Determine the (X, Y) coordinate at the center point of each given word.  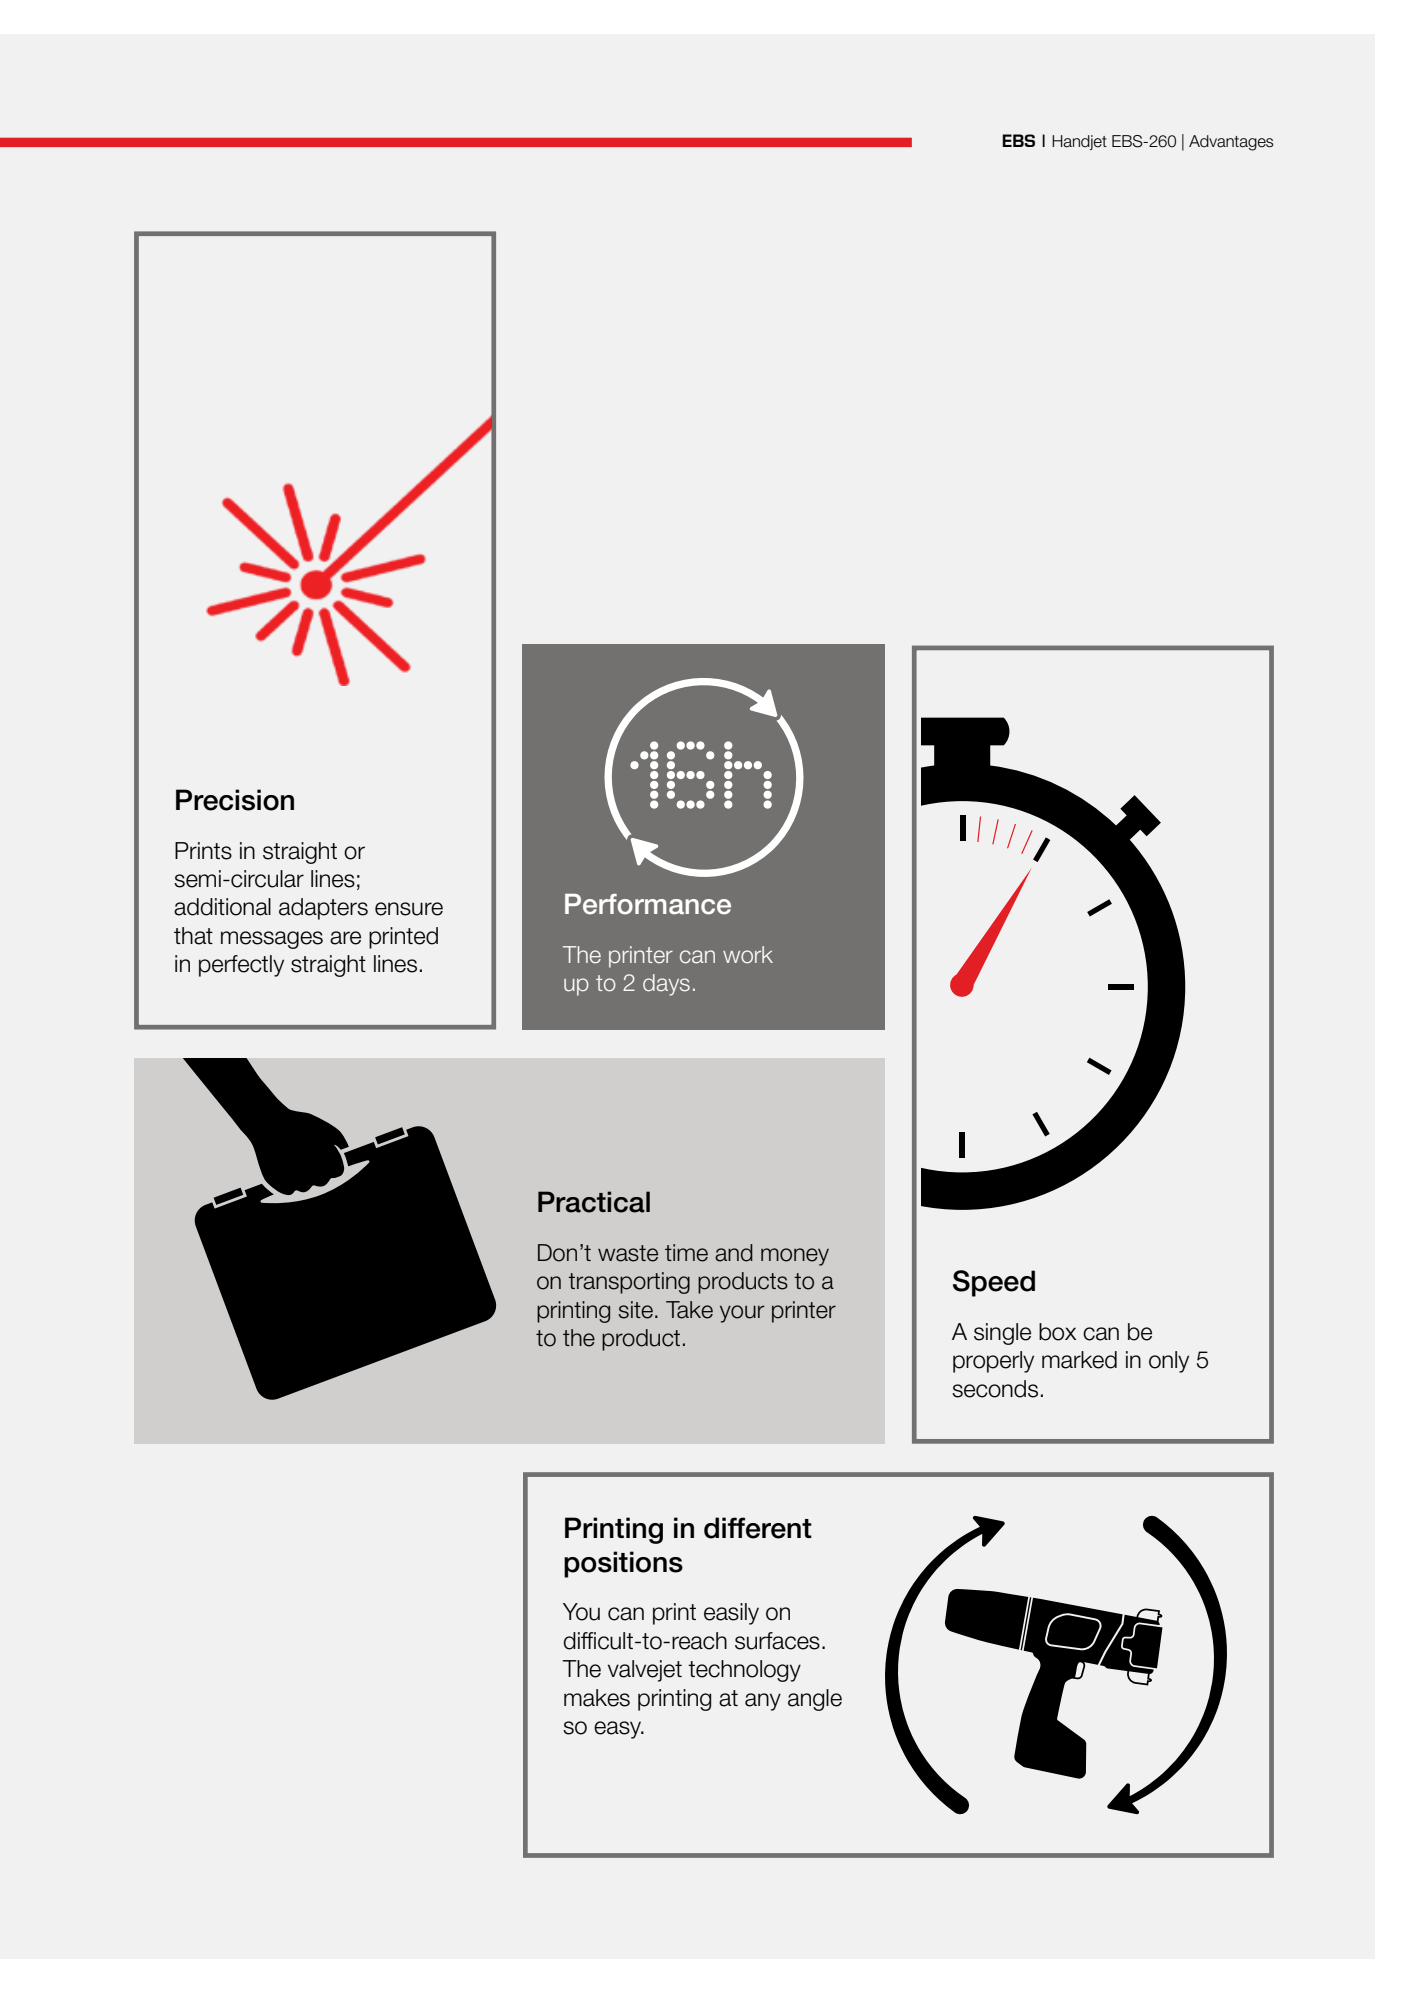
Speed (994, 1283)
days (666, 985)
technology (744, 1671)
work (748, 955)
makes (597, 1698)
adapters (323, 909)
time (686, 1253)
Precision (235, 800)
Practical (594, 1202)
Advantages (1231, 143)
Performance (648, 904)
